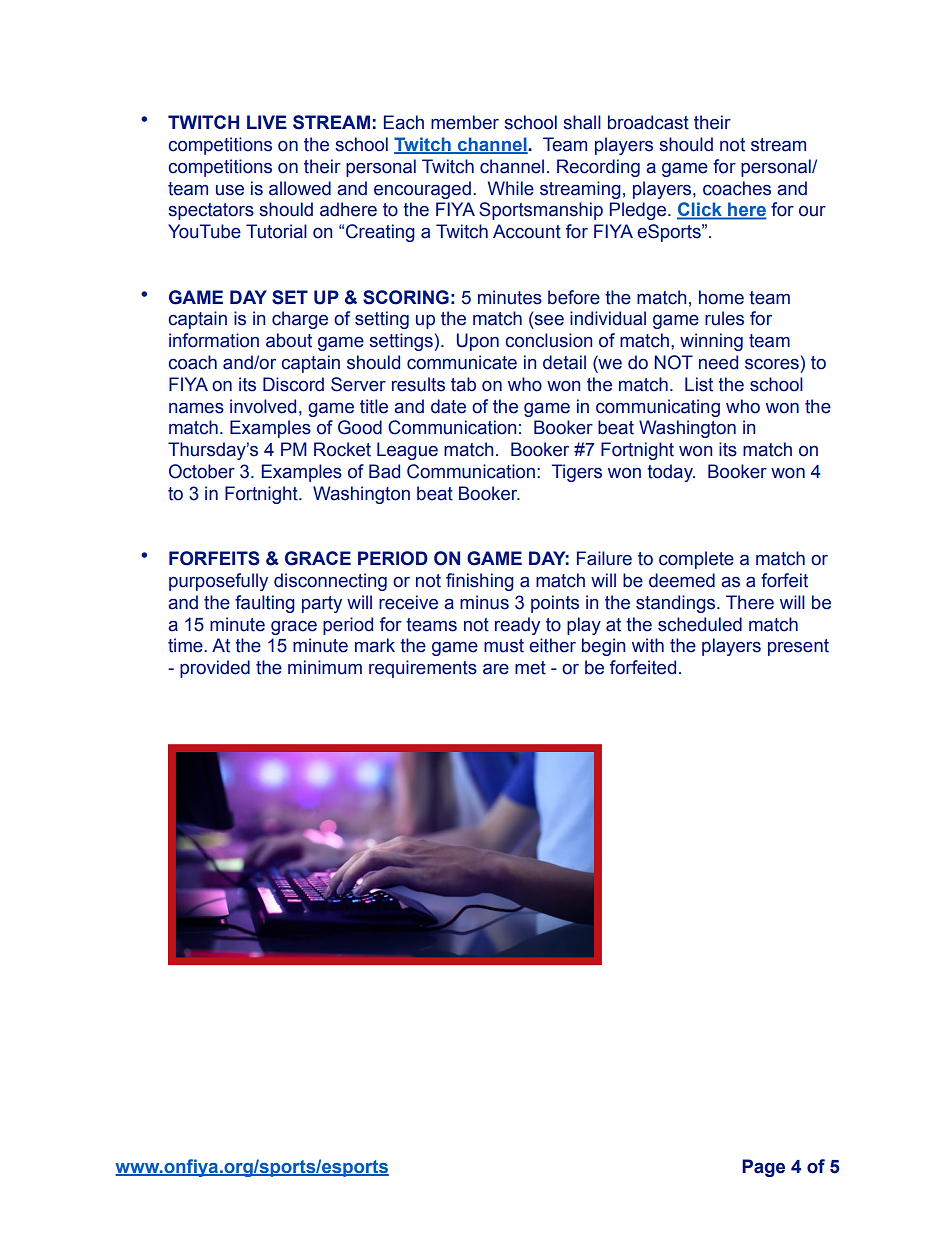 This screenshot has width=952, height=1233. I want to click on are, so click(496, 669).
